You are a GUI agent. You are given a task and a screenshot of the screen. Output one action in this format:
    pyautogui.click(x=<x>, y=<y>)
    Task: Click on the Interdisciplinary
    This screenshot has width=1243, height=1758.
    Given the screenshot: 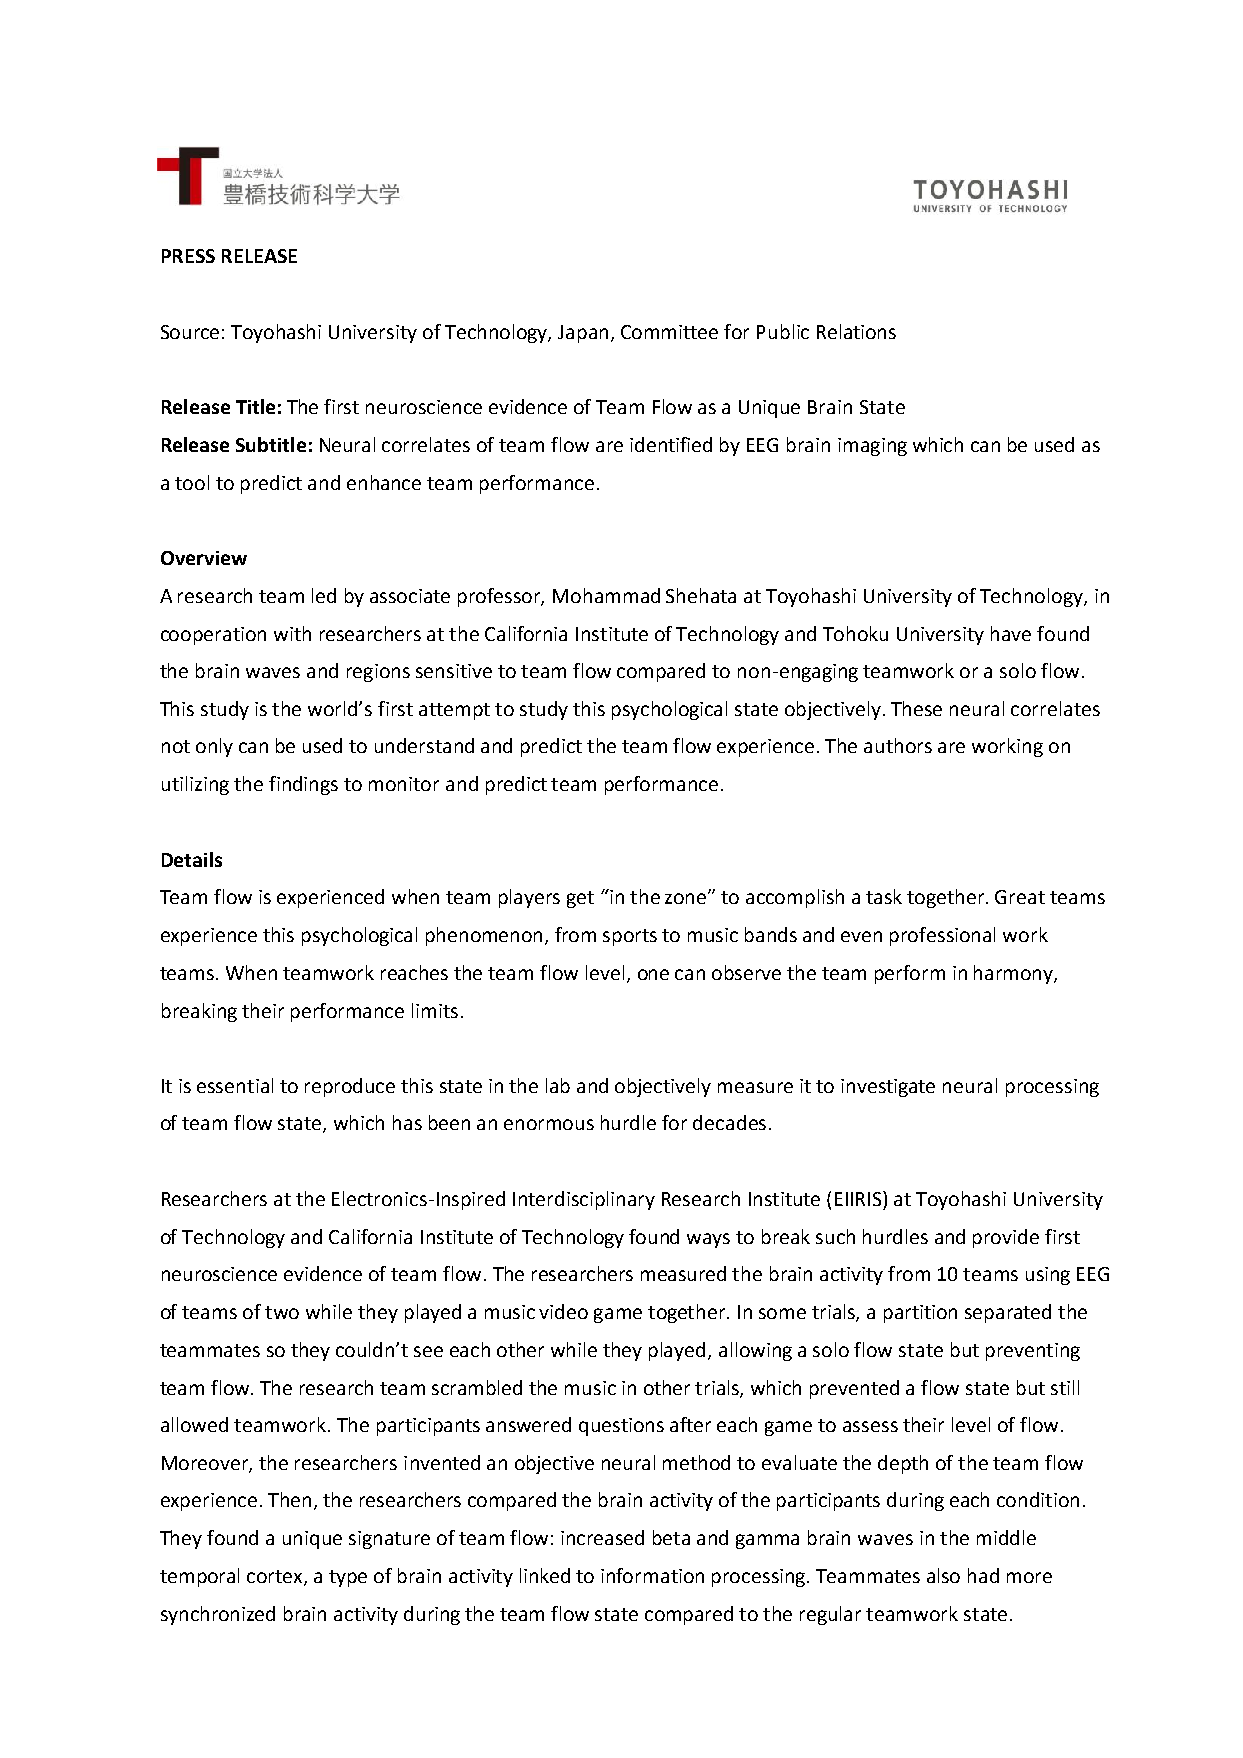 What is the action you would take?
    pyautogui.click(x=584, y=1200)
